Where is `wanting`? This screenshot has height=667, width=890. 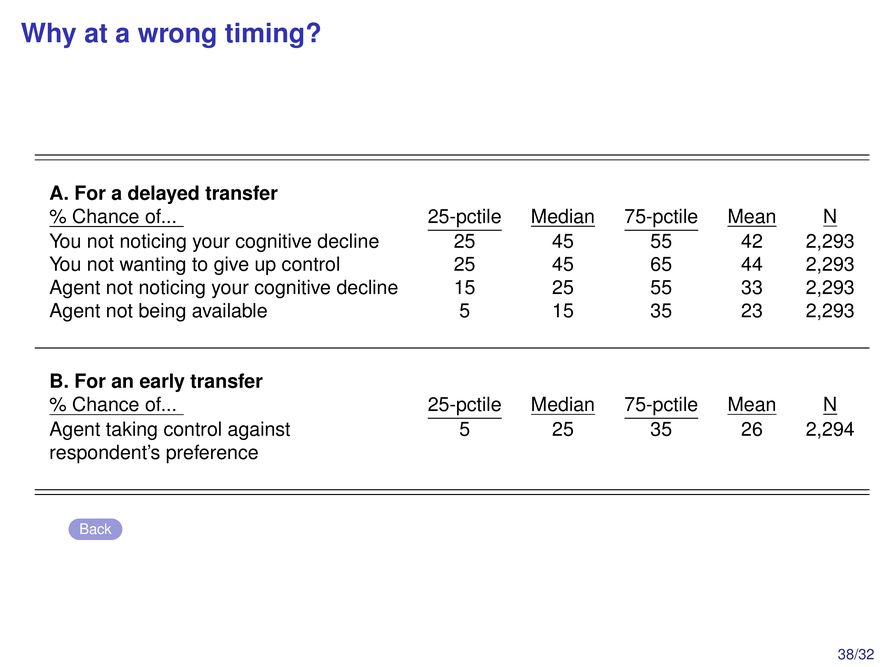 wanting is located at coordinates (152, 265).
